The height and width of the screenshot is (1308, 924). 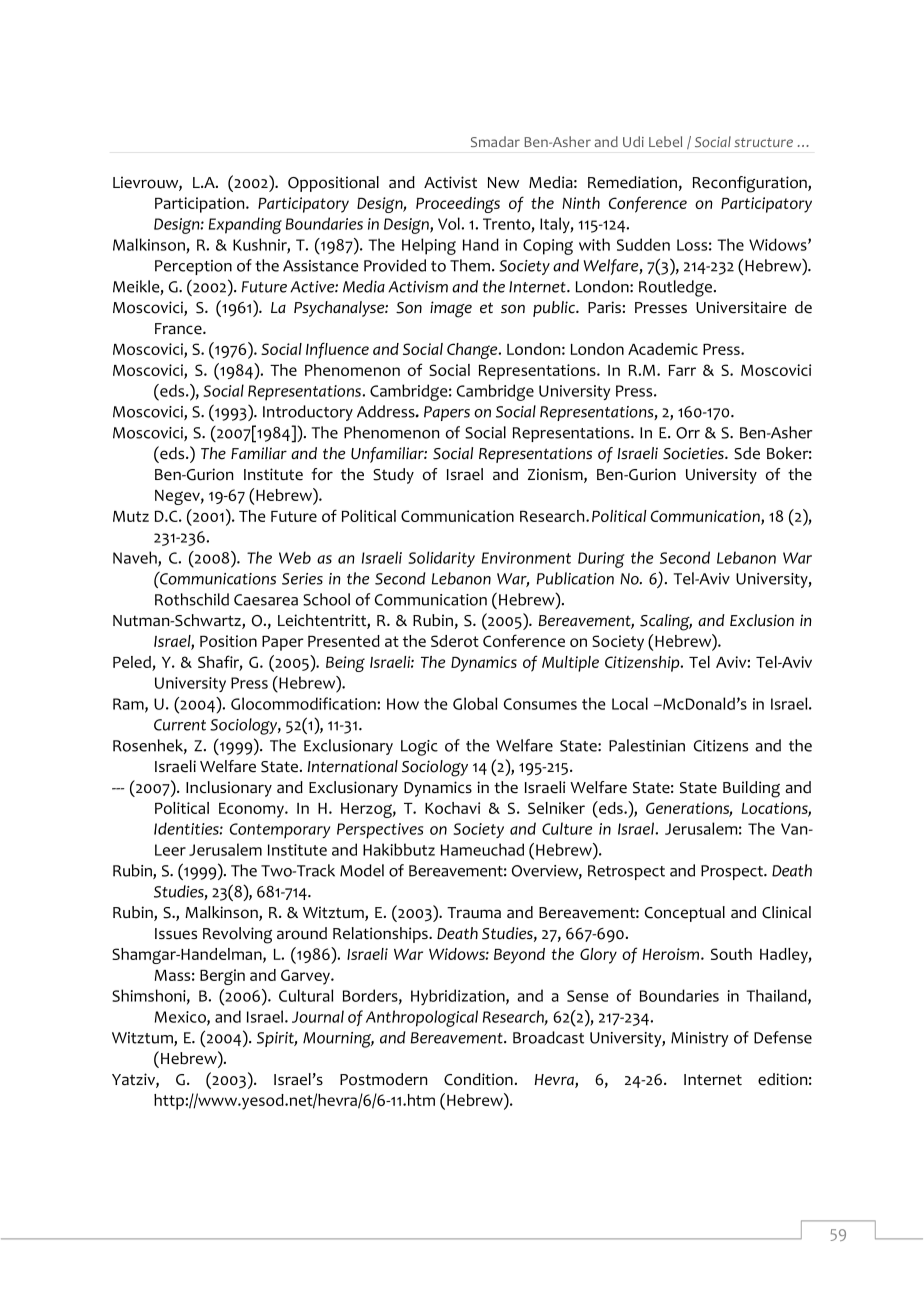 What do you see at coordinates (751, 184) in the screenshot?
I see `Reconfiguration` at bounding box center [751, 184].
